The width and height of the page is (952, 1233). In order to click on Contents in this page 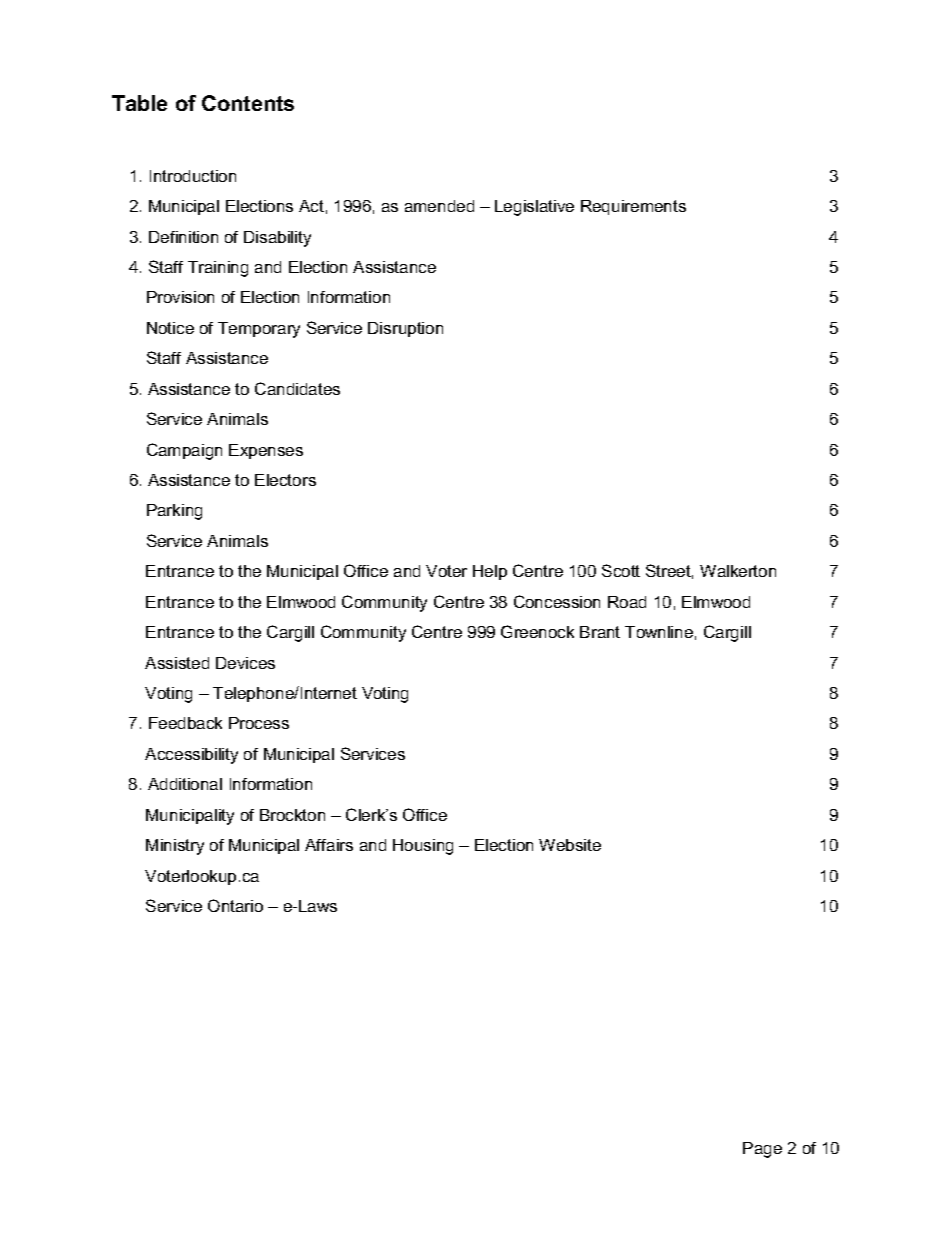, I will do `click(248, 103)`.
